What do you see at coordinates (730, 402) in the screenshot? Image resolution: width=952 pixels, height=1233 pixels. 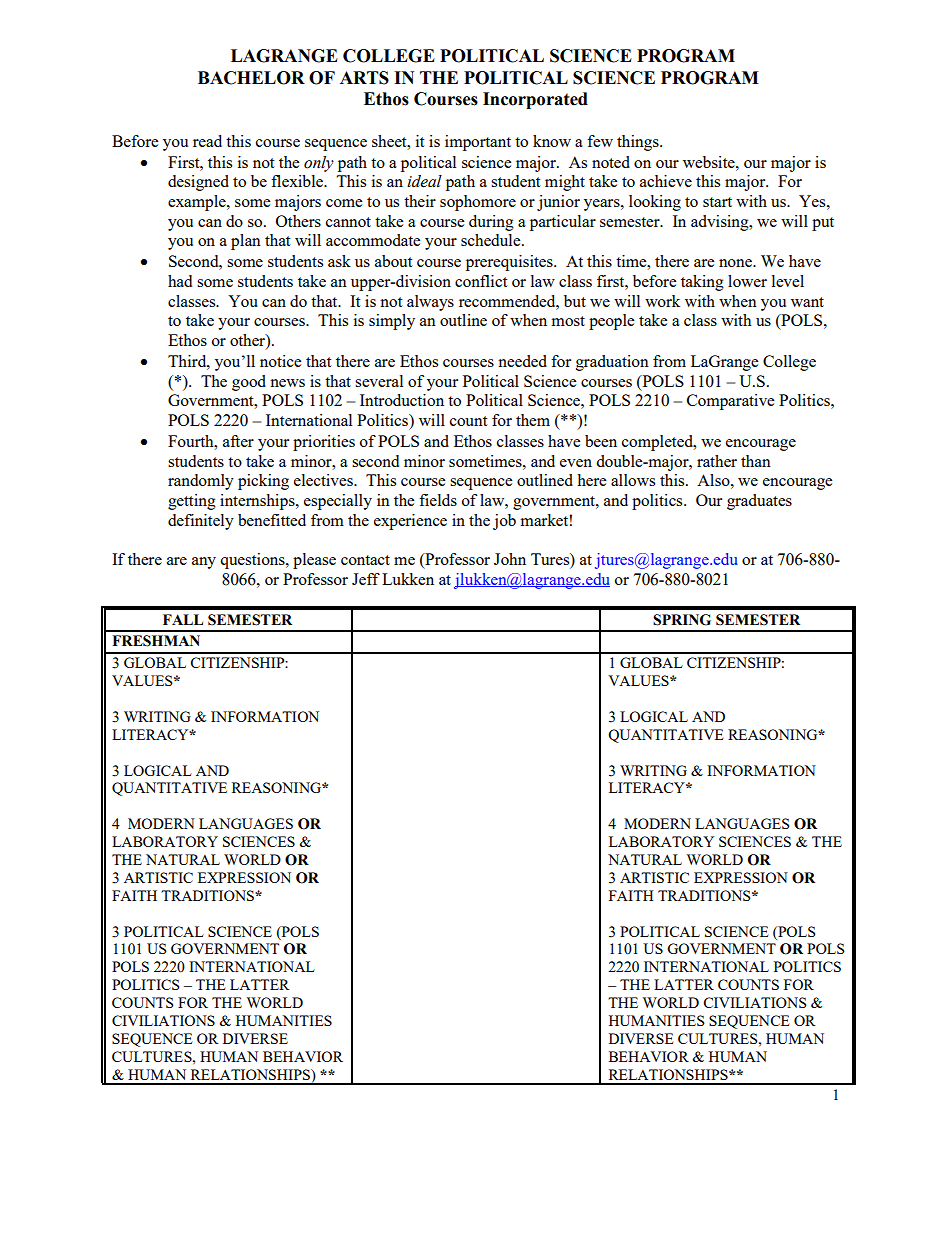 I see `Comparative` at bounding box center [730, 402].
